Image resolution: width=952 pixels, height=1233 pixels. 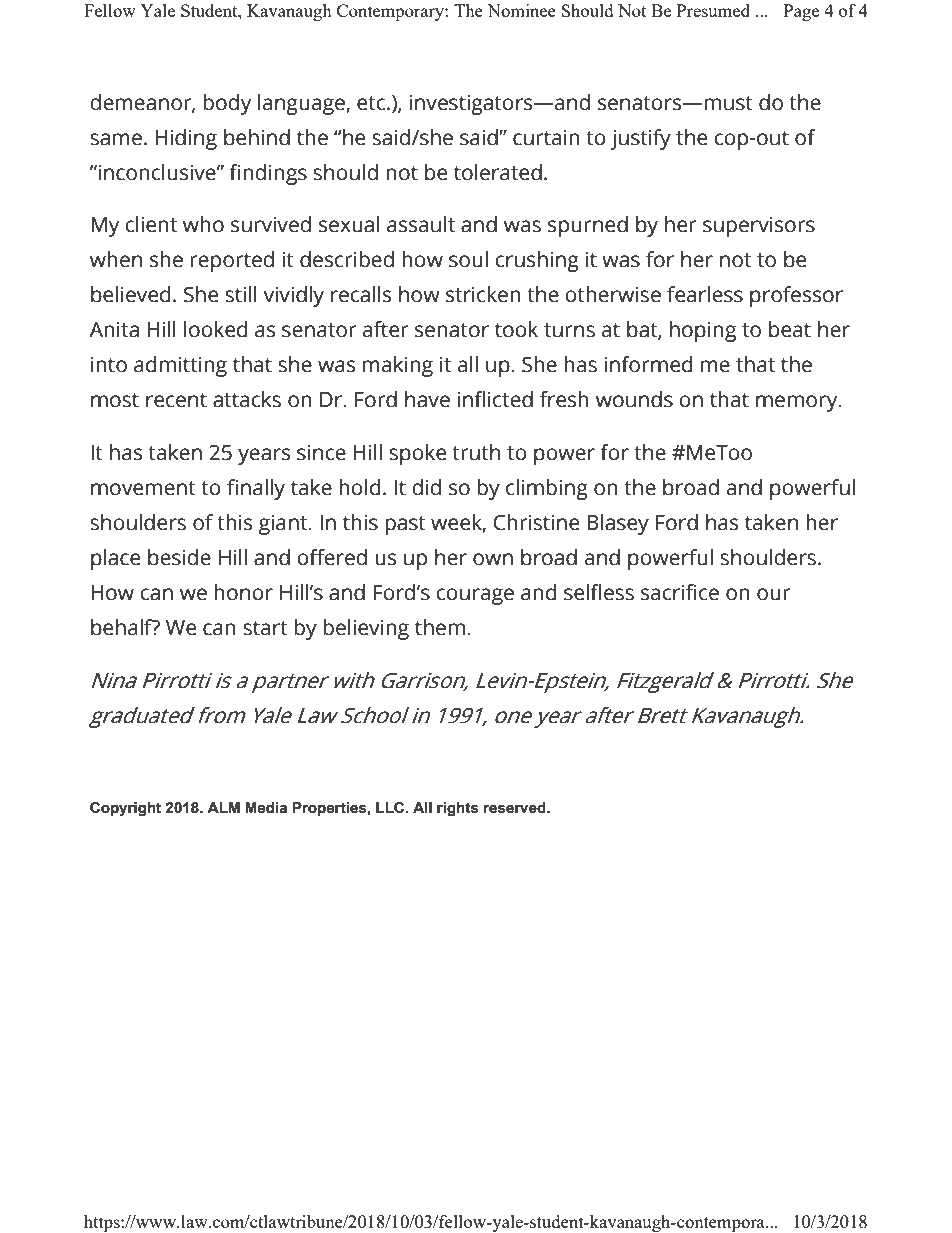 I want to click on rights, so click(x=457, y=809).
